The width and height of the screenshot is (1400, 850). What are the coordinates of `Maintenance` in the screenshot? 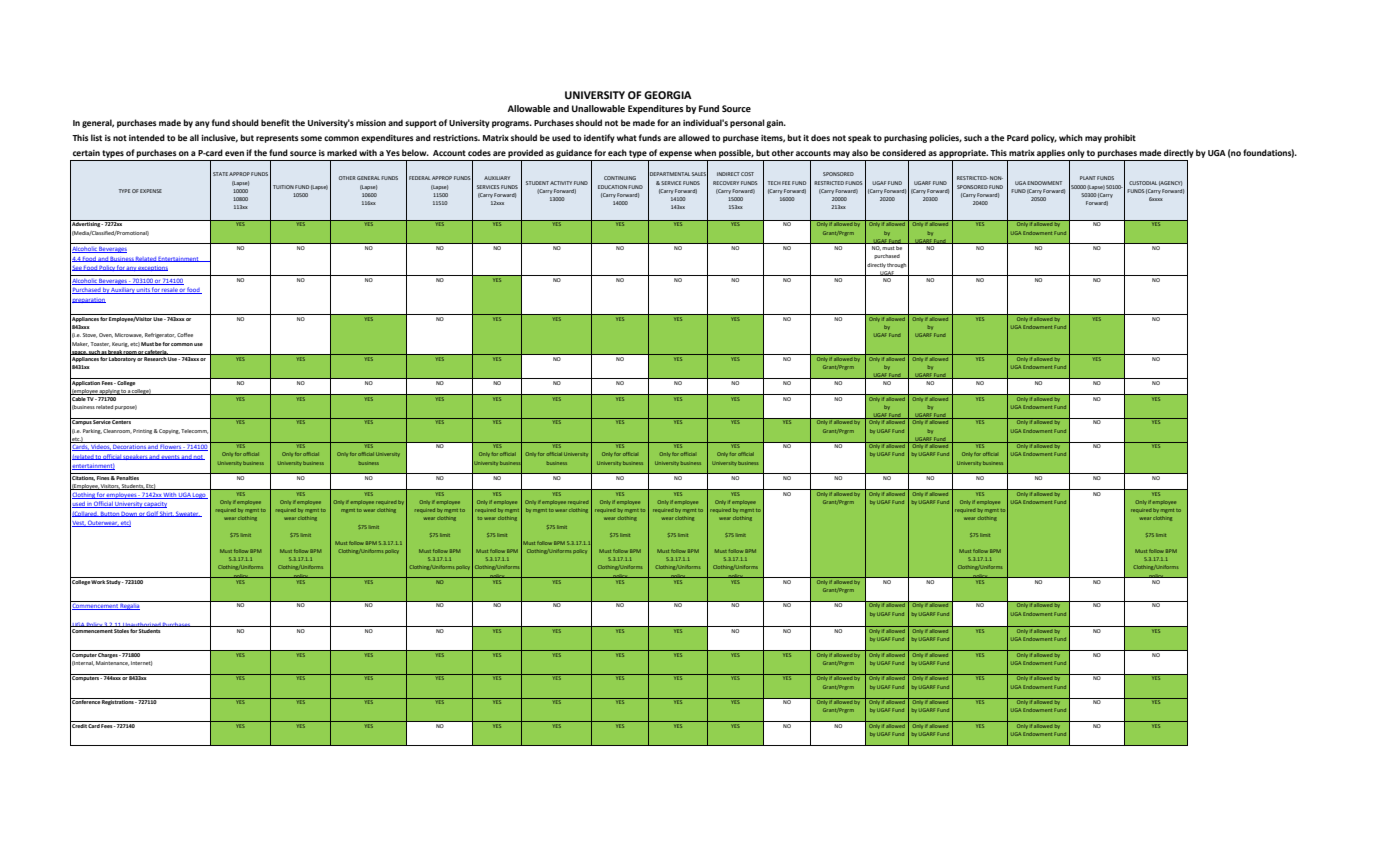 It's located at (112, 663).
